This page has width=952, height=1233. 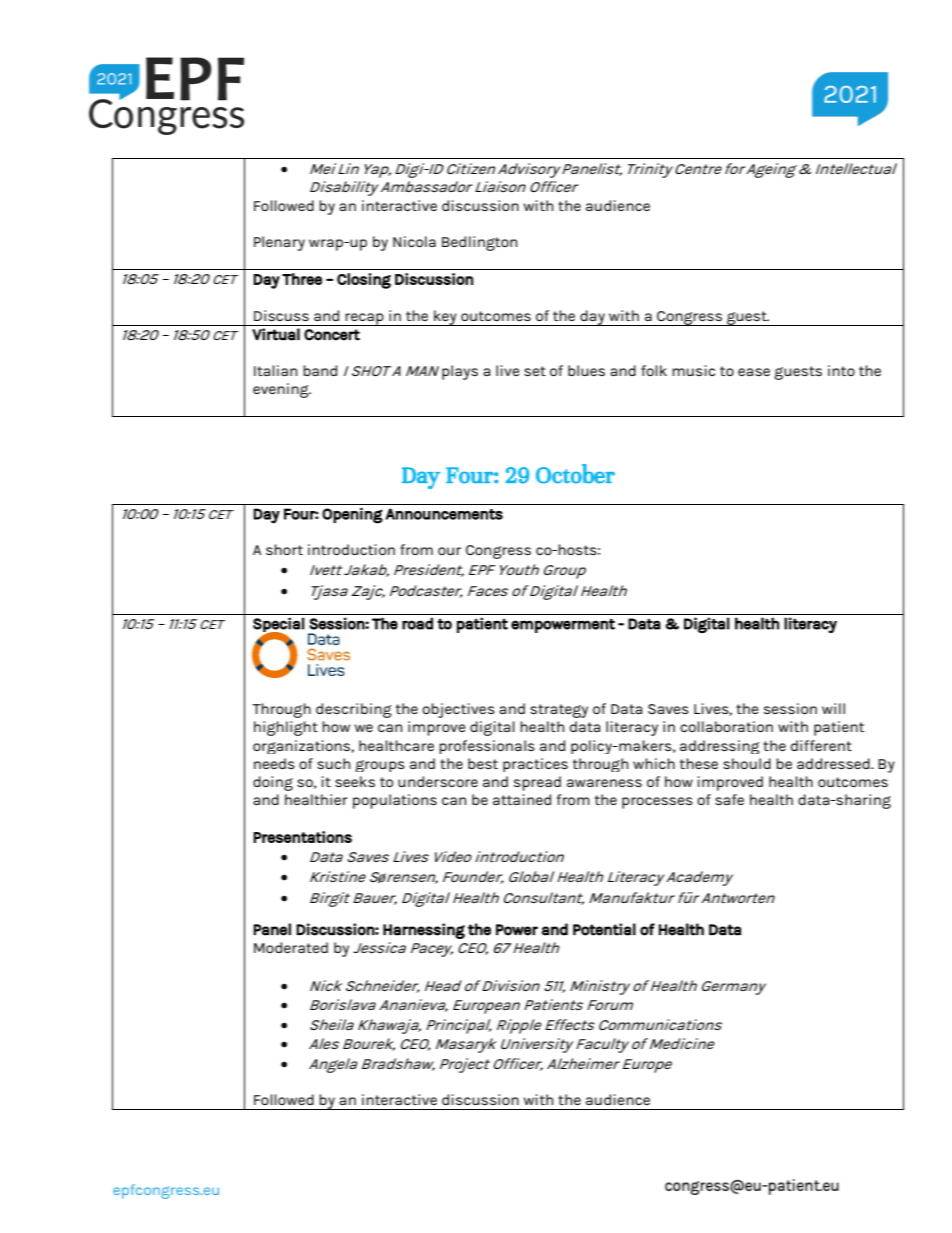 I want to click on Closing, so click(x=364, y=281).
